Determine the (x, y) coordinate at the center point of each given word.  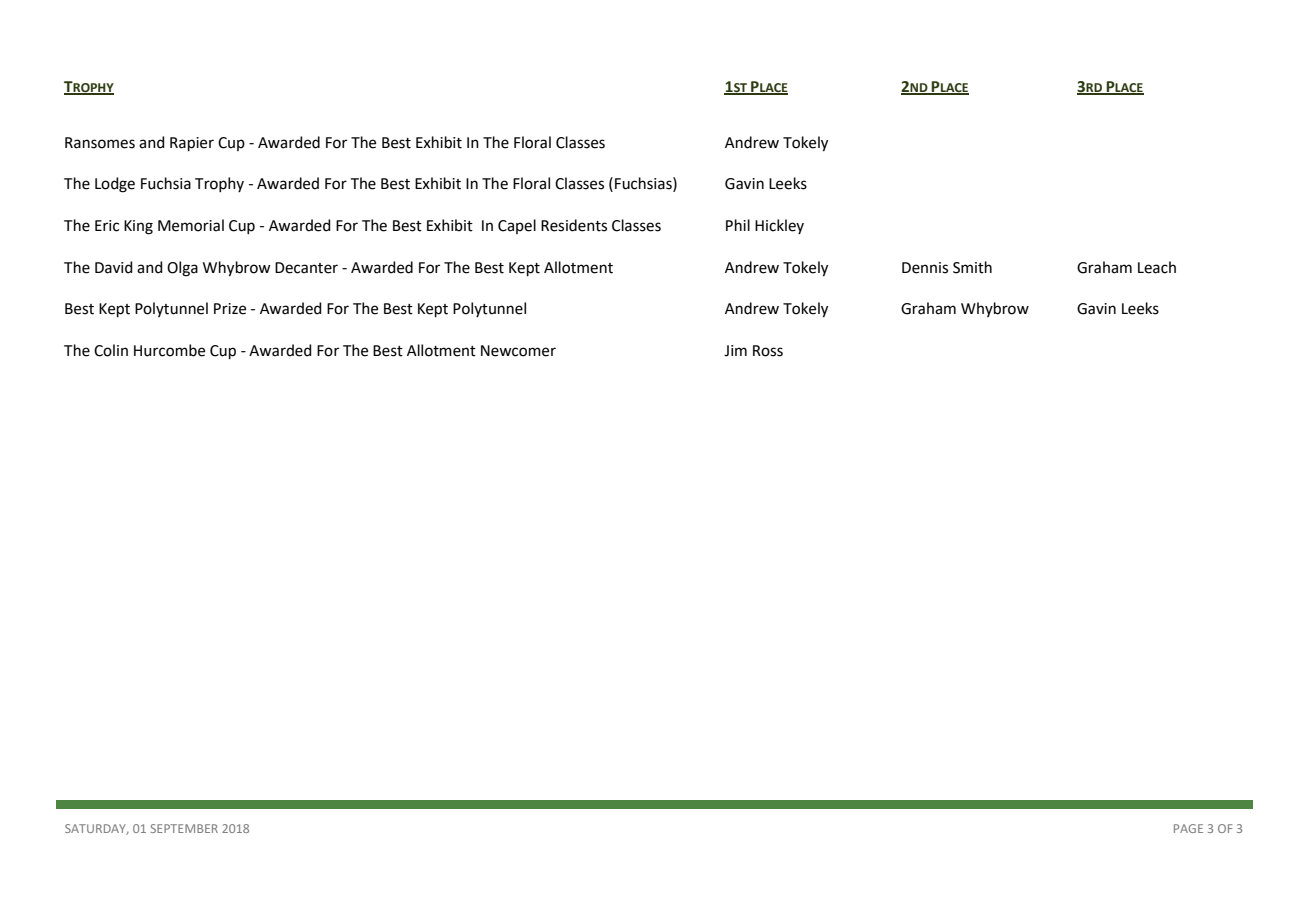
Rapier (192, 144)
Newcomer (518, 351)
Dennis (925, 268)
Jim (735, 351)
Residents (574, 225)
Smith (972, 267)
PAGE (1188, 828)
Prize (230, 309)
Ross (768, 351)
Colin (111, 350)
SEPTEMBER (184, 828)
